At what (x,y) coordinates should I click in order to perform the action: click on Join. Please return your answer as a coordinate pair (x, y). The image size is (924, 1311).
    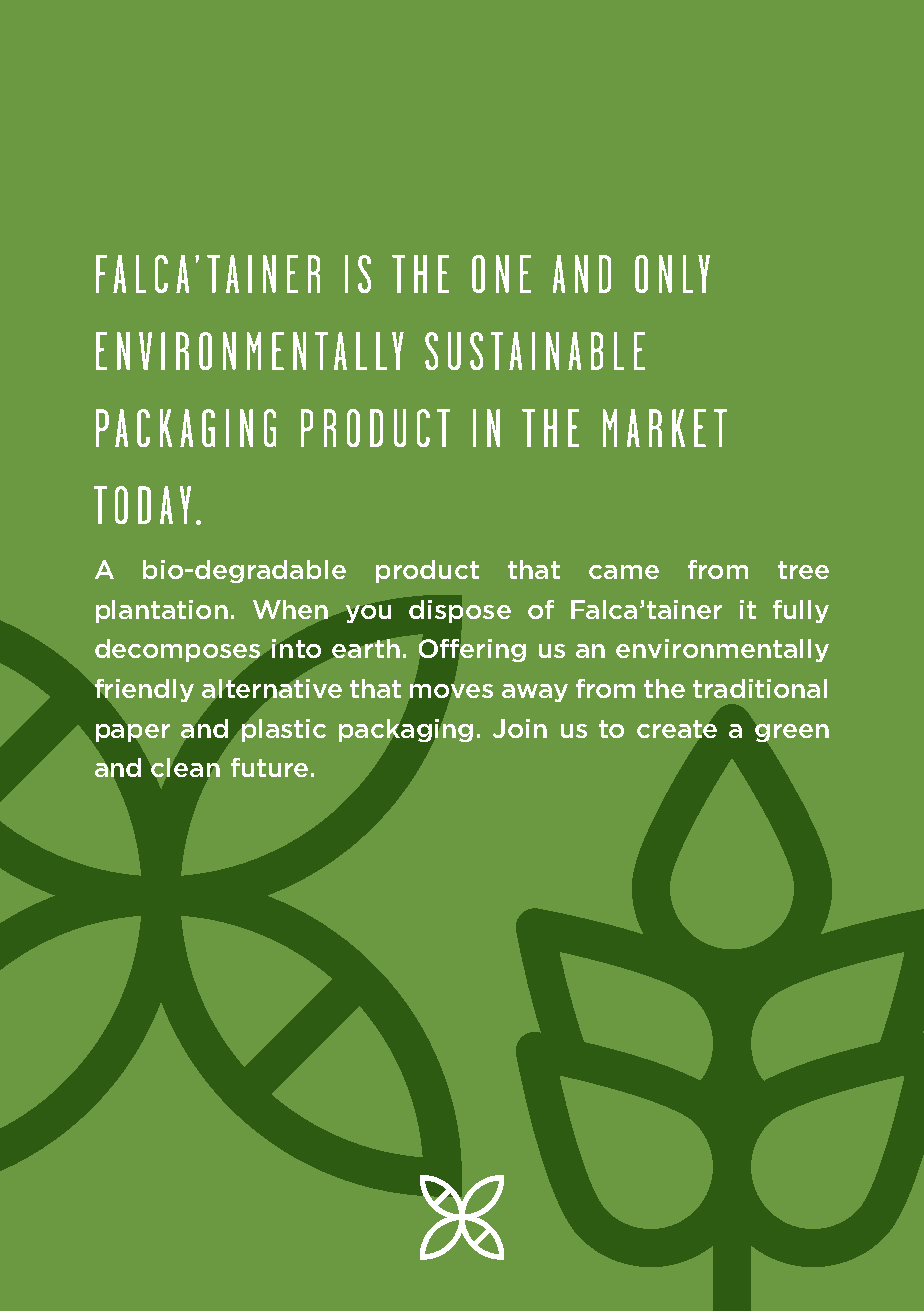
    Looking at the image, I should click on (520, 728).
